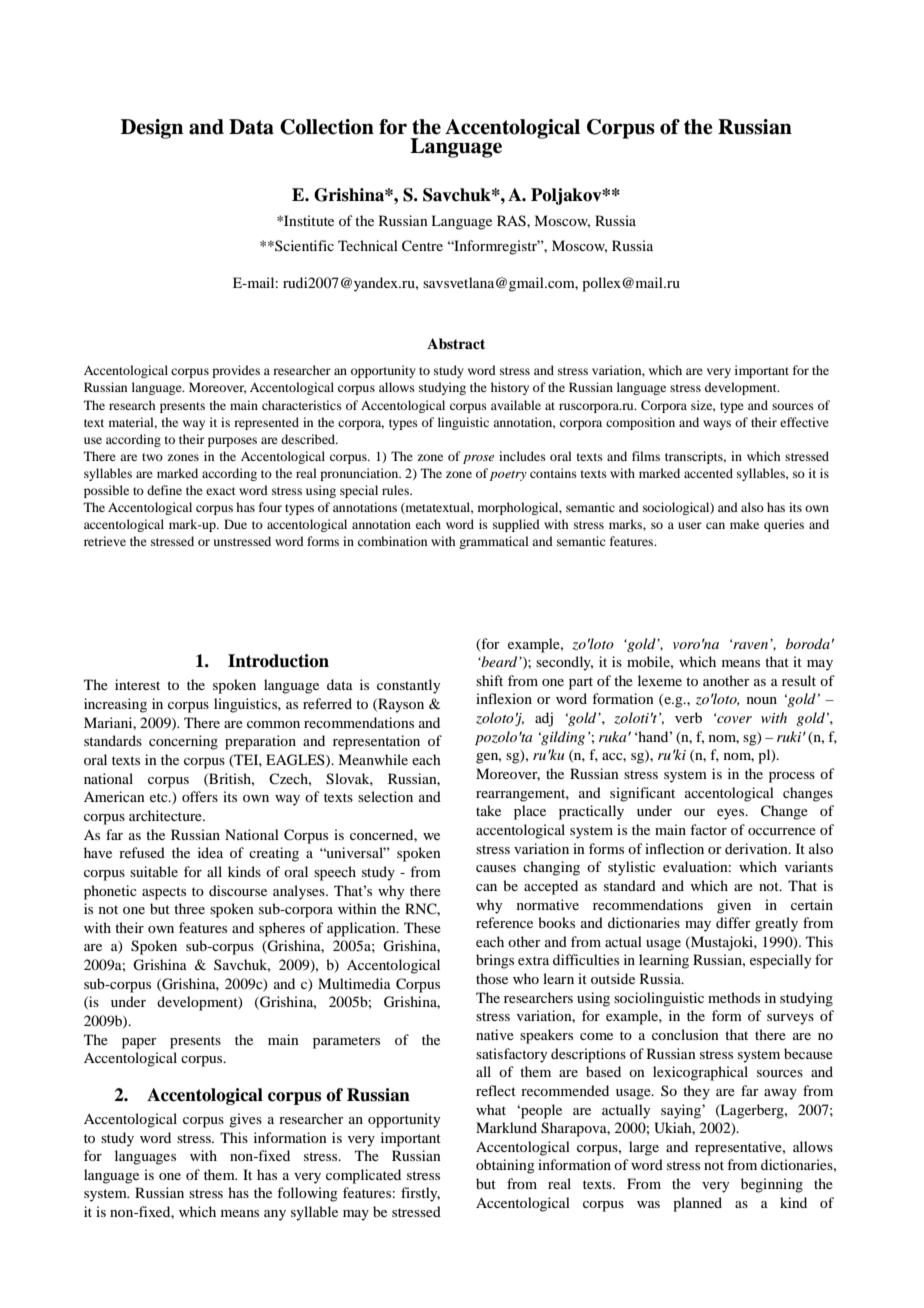 The width and height of the page is (924, 1308). Describe the element at coordinates (232, 442) in the page. I see `purposes` at that location.
